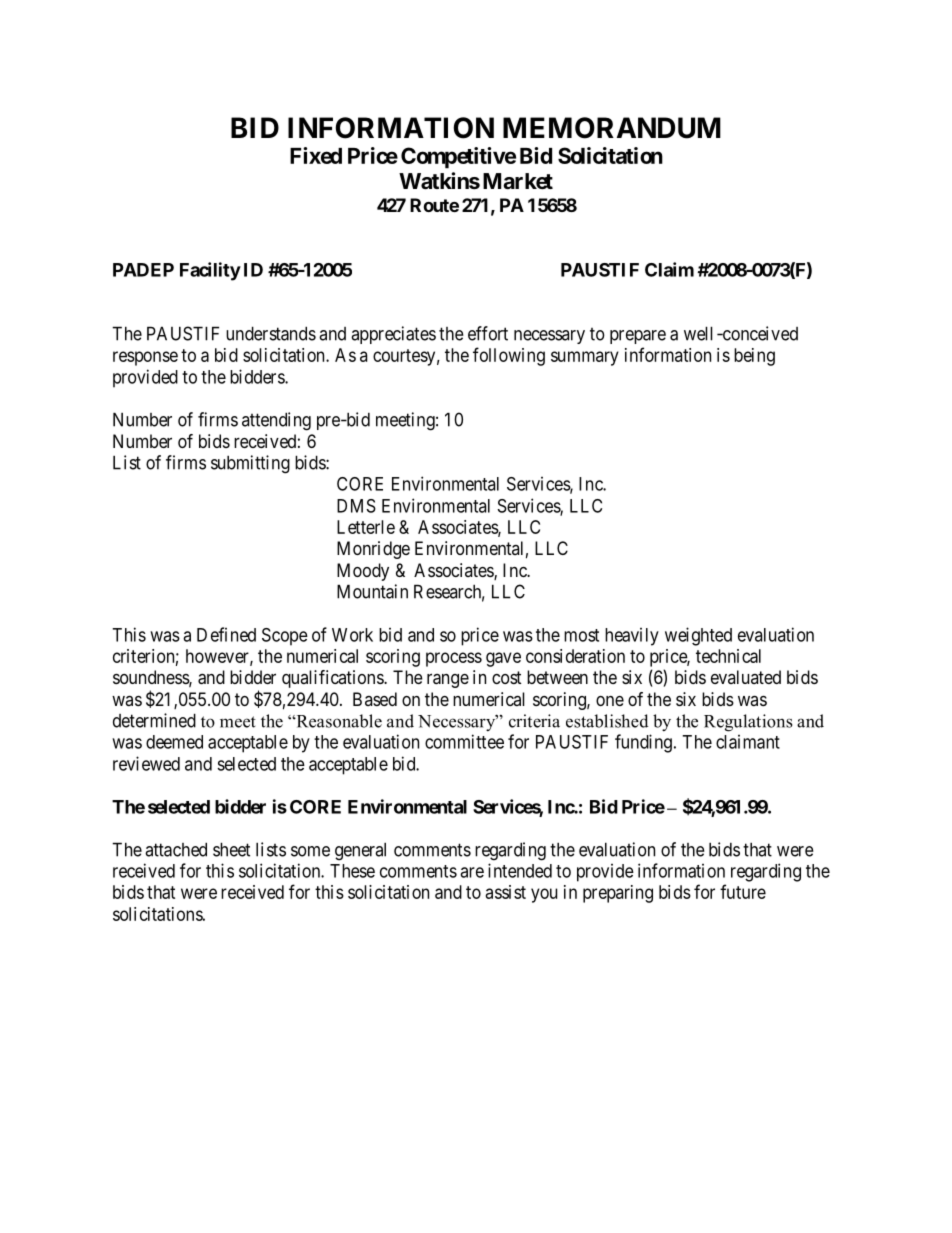  What do you see at coordinates (276, 421) in the screenshot?
I see `attending` at bounding box center [276, 421].
